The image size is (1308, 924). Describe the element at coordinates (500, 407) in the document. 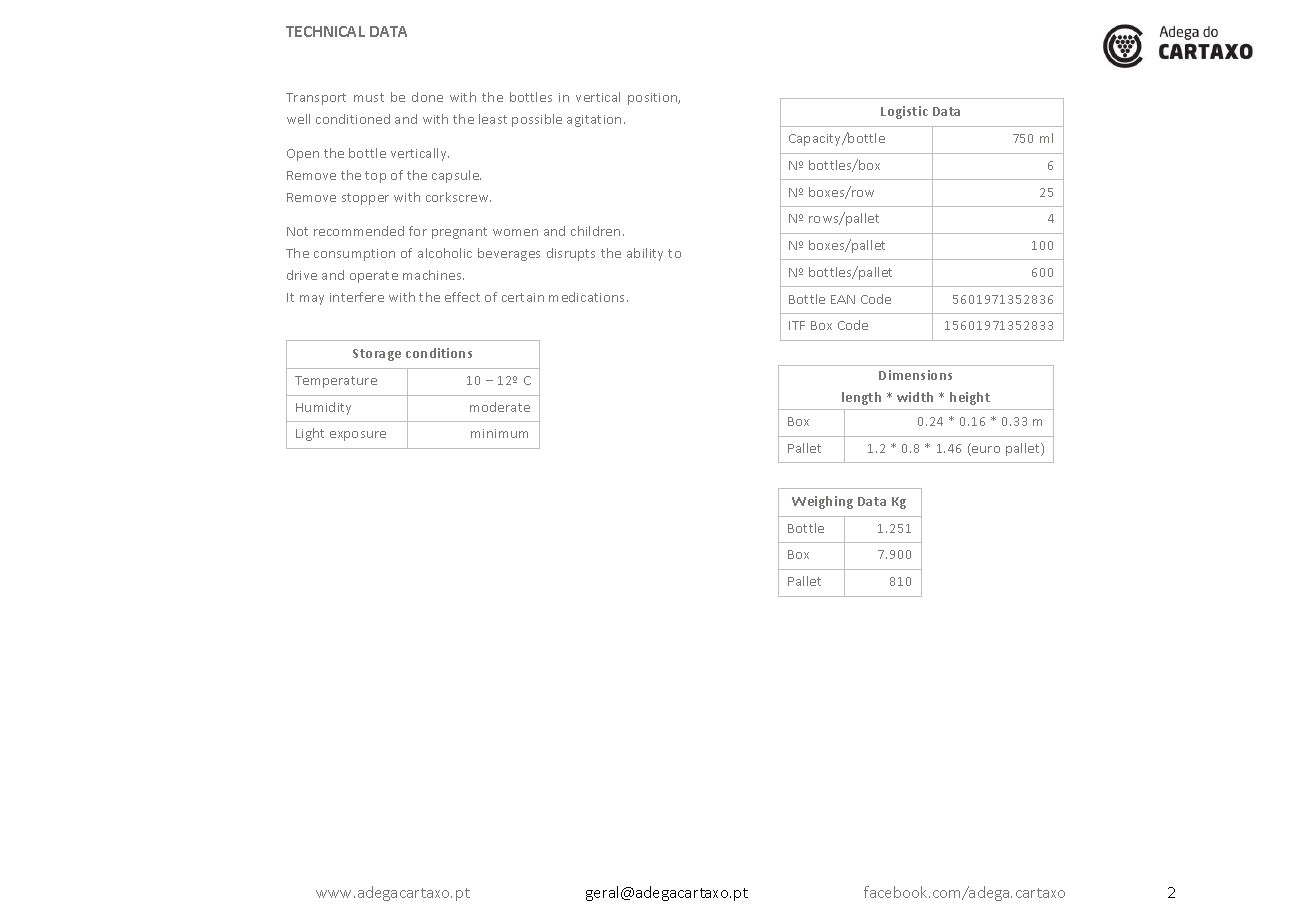

I see `moderate` at that location.
